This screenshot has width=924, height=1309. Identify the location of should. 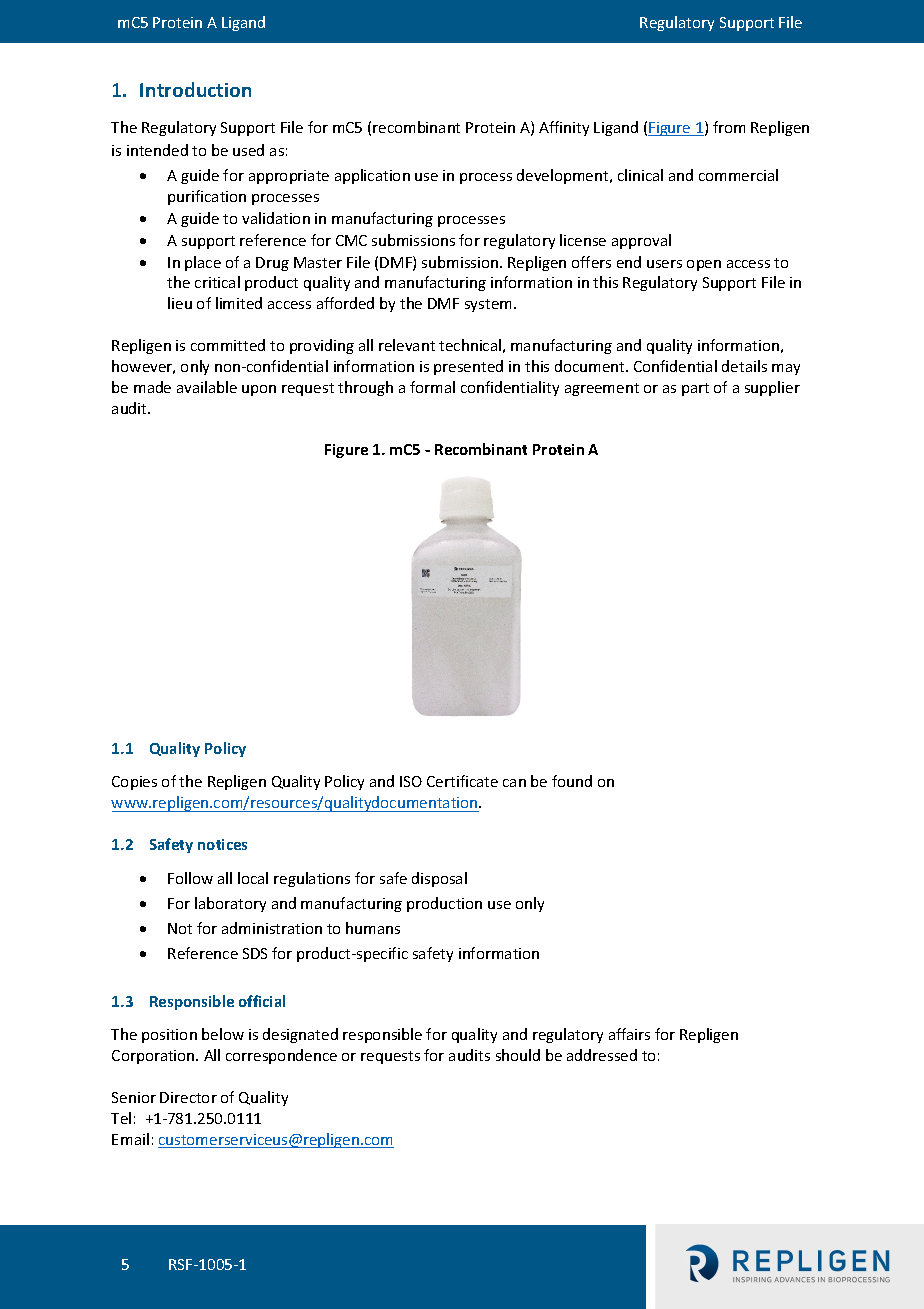
(518, 1055).
